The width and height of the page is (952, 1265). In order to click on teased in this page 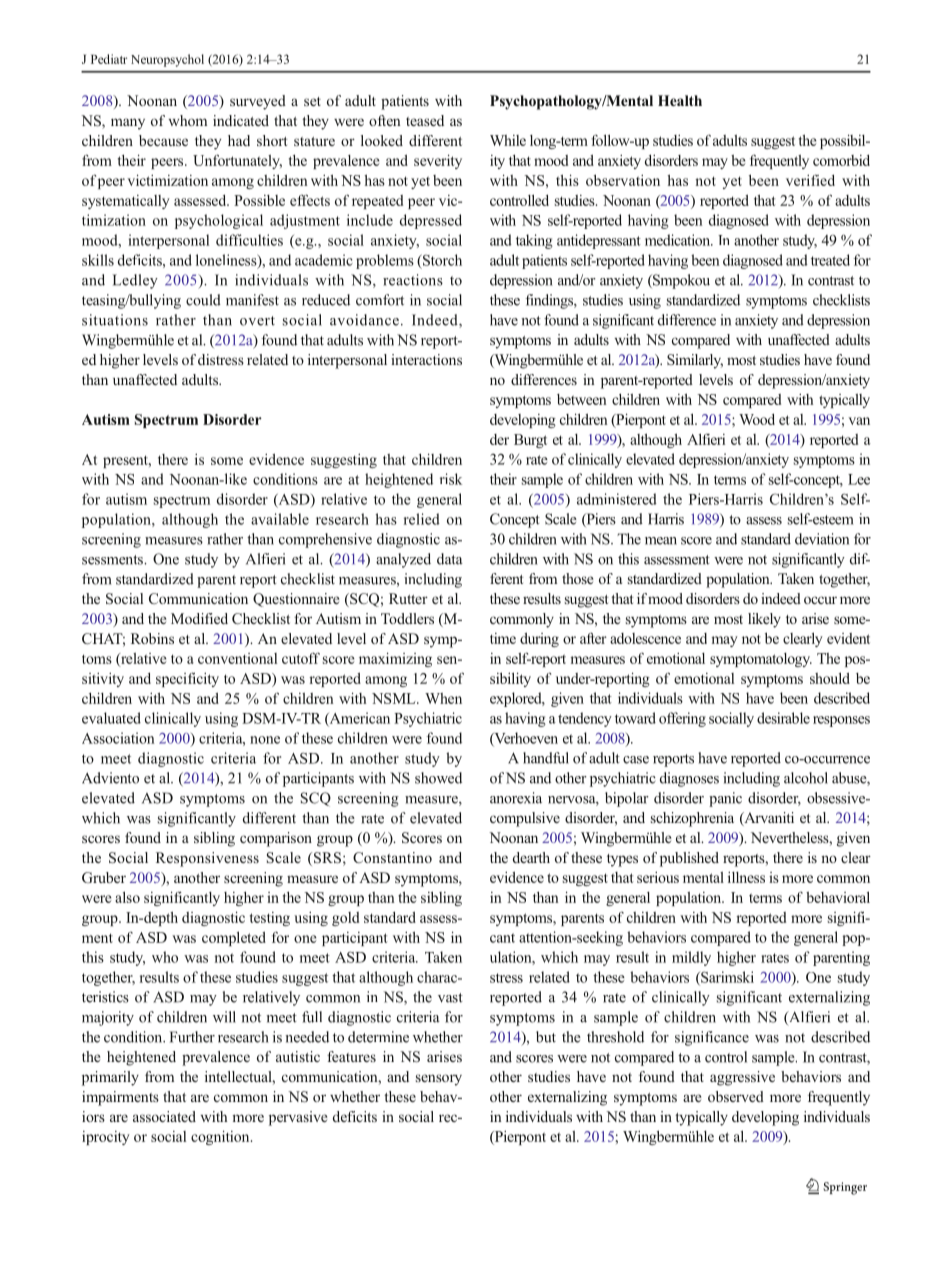, I will do `click(425, 120)`.
